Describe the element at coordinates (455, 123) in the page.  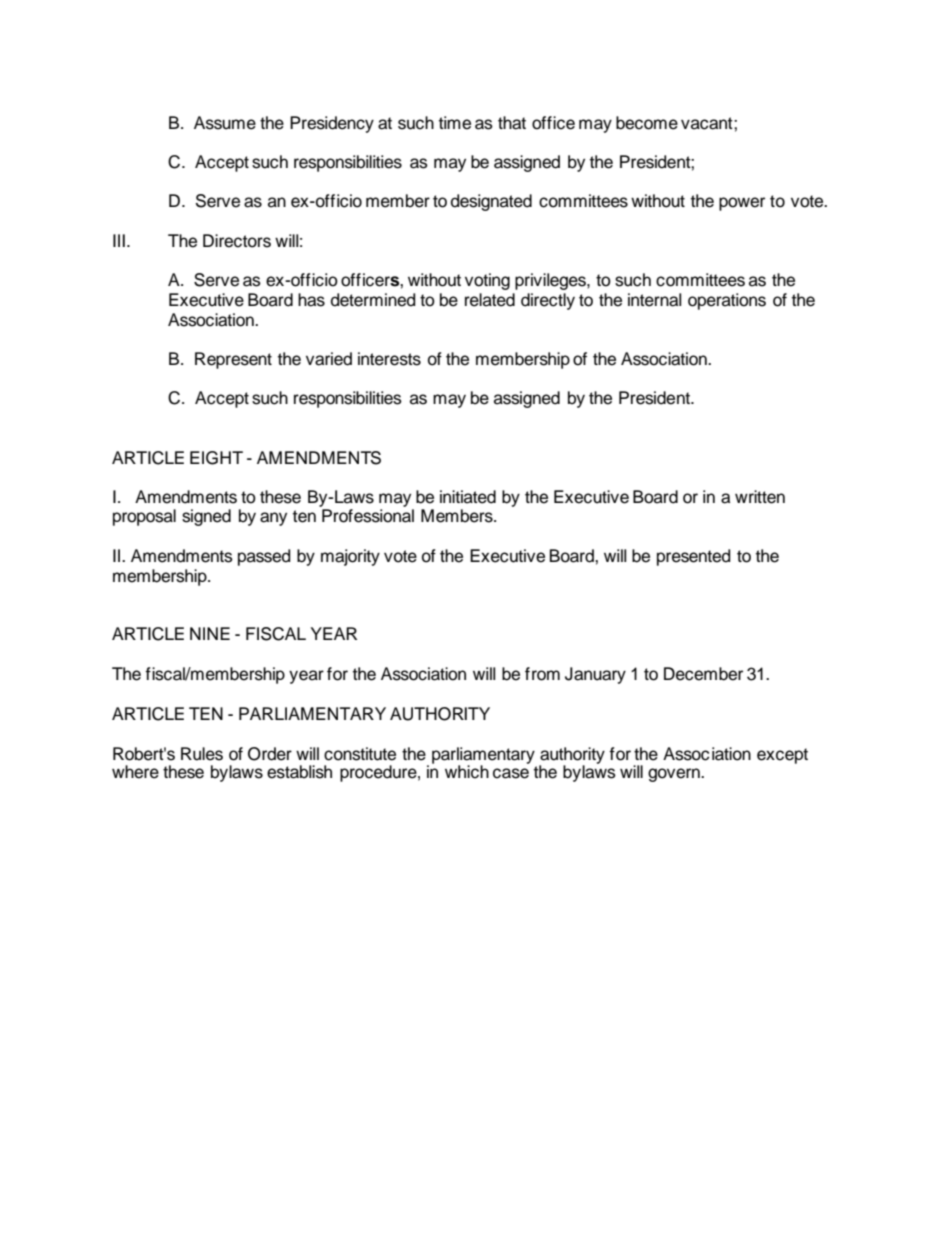
I see `time` at that location.
